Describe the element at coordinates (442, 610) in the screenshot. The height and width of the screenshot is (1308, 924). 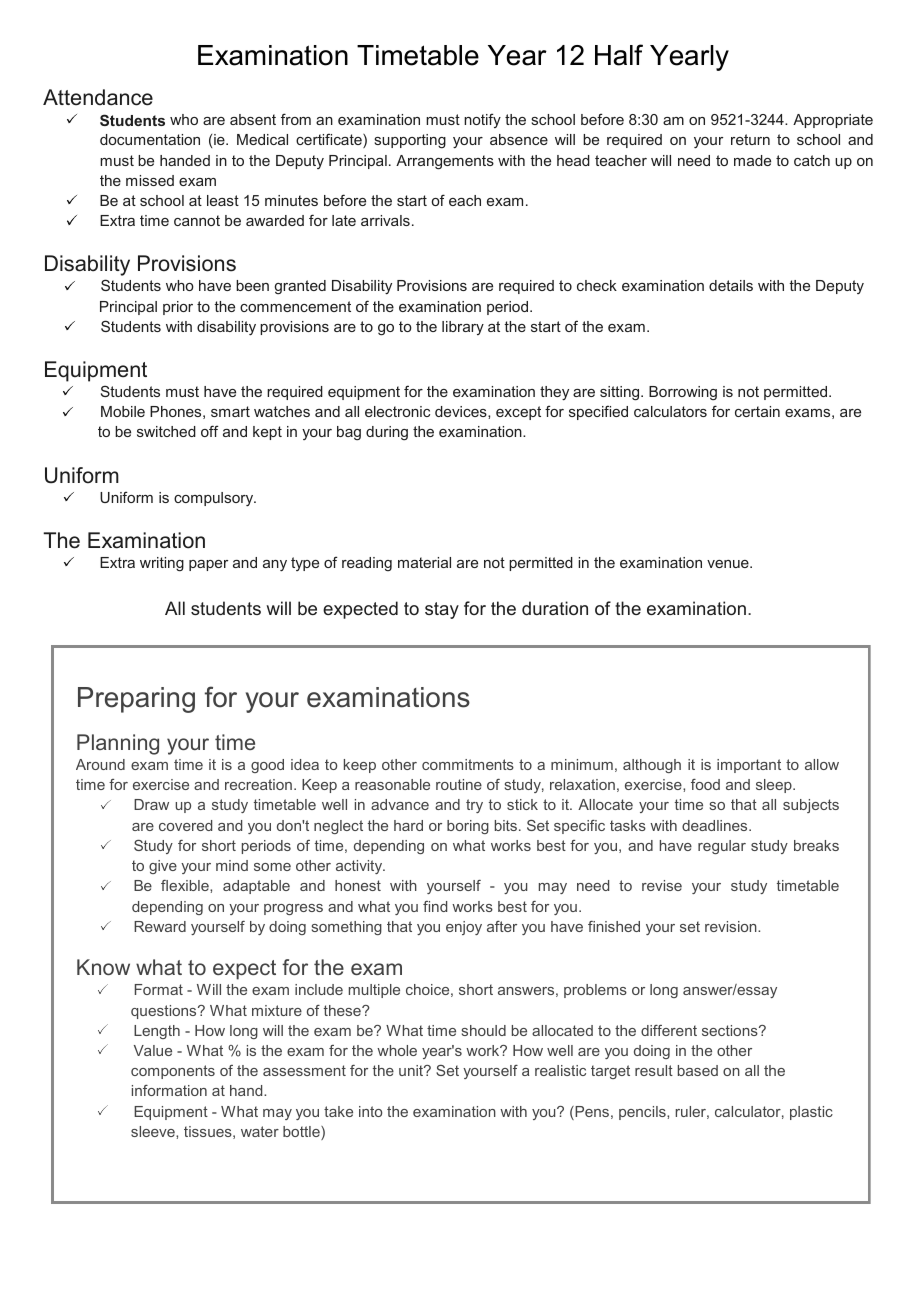
I see `stay` at that location.
